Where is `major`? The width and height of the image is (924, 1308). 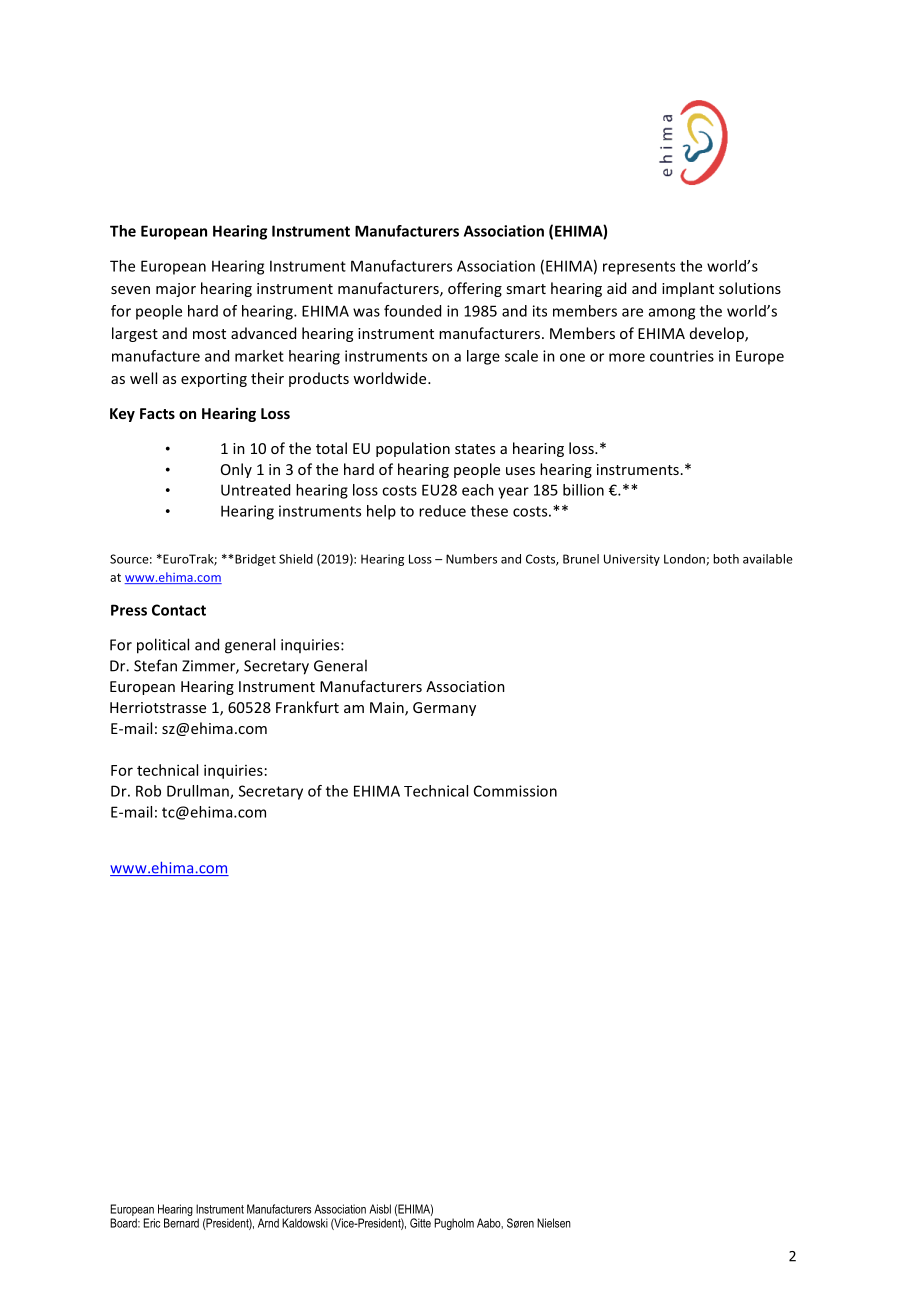 major is located at coordinates (176, 290).
